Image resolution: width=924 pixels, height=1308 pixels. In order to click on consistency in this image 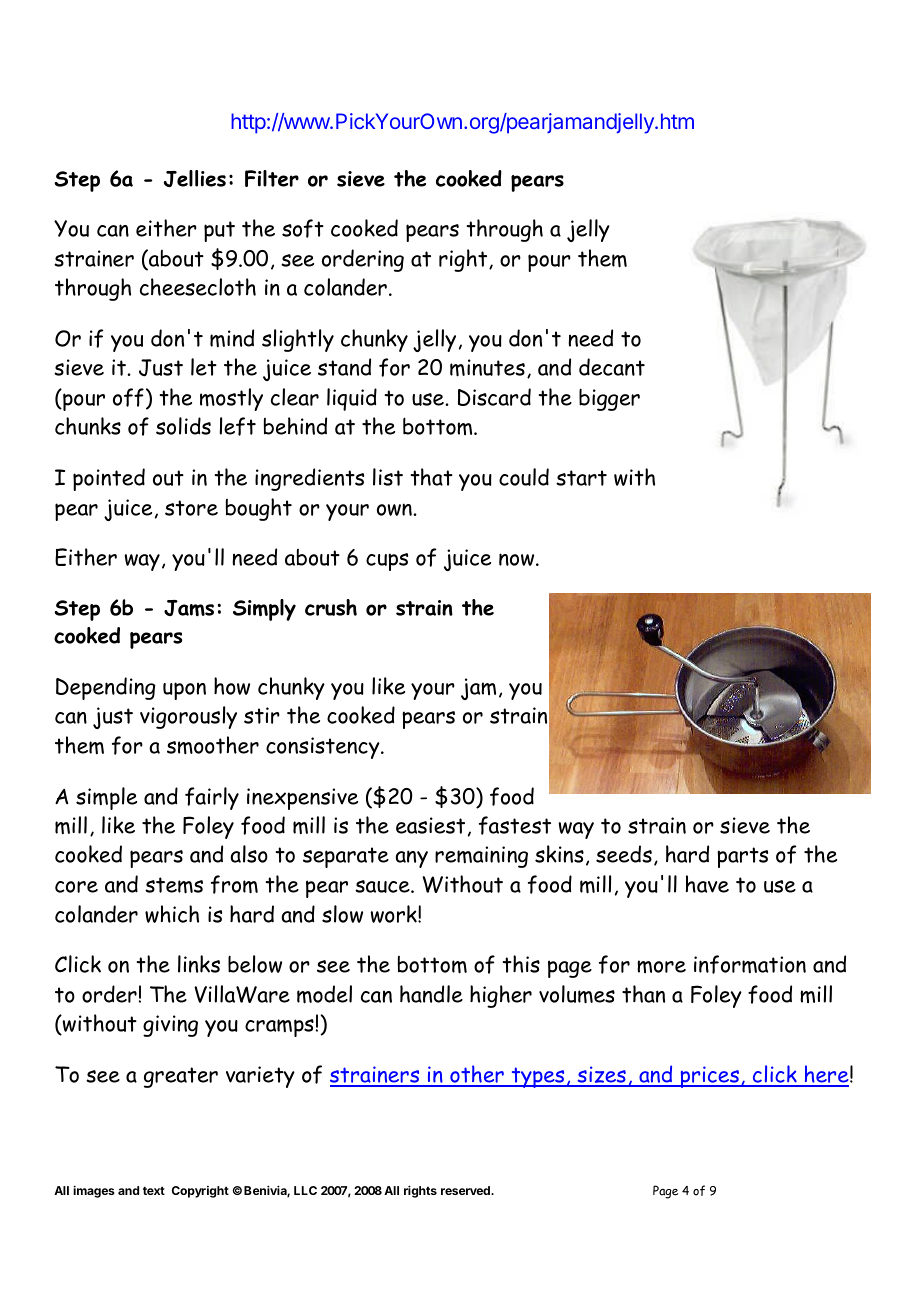, I will do `click(324, 748)`.
